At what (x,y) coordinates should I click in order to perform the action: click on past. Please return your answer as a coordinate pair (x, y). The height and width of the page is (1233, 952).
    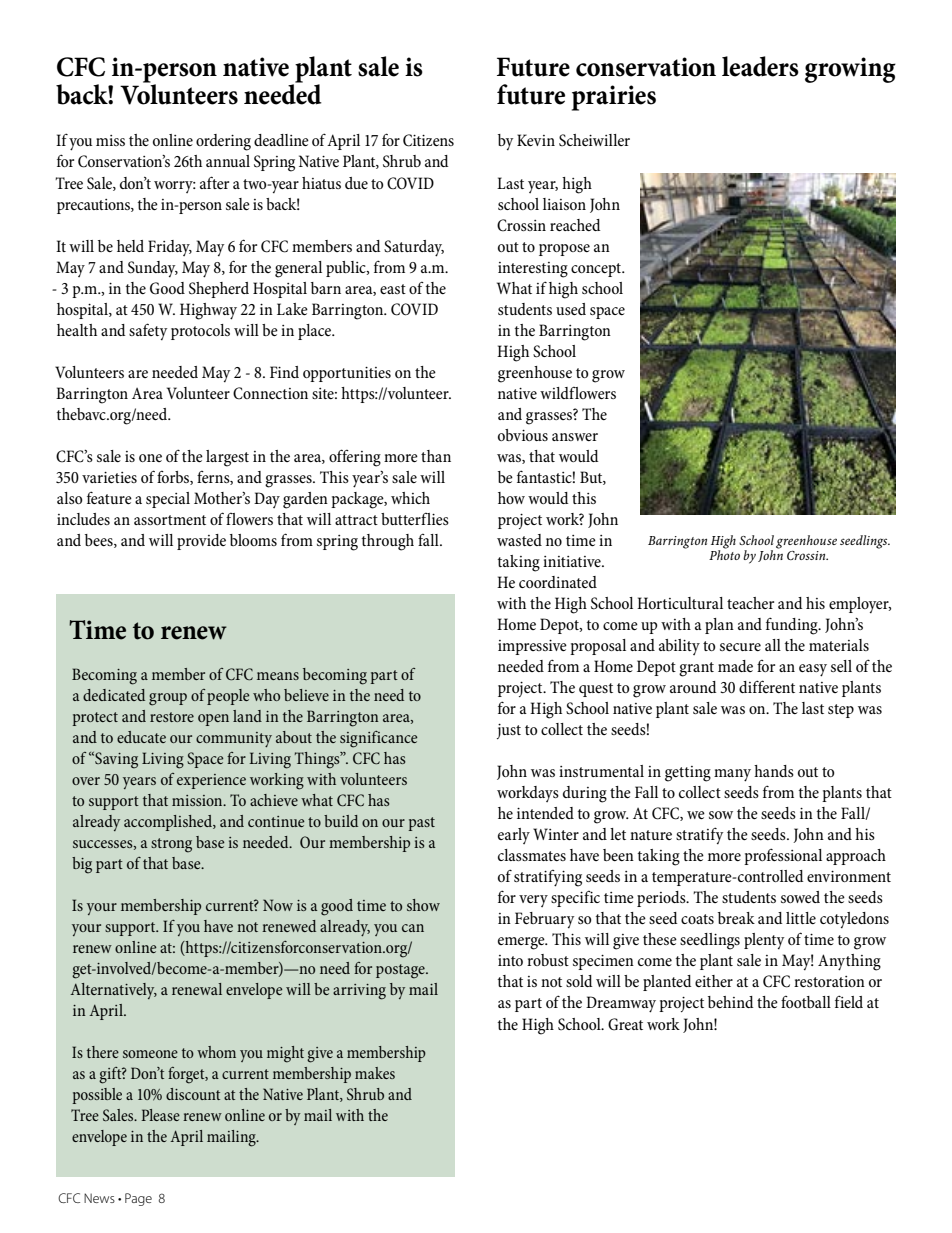
    Looking at the image, I should click on (421, 824).
